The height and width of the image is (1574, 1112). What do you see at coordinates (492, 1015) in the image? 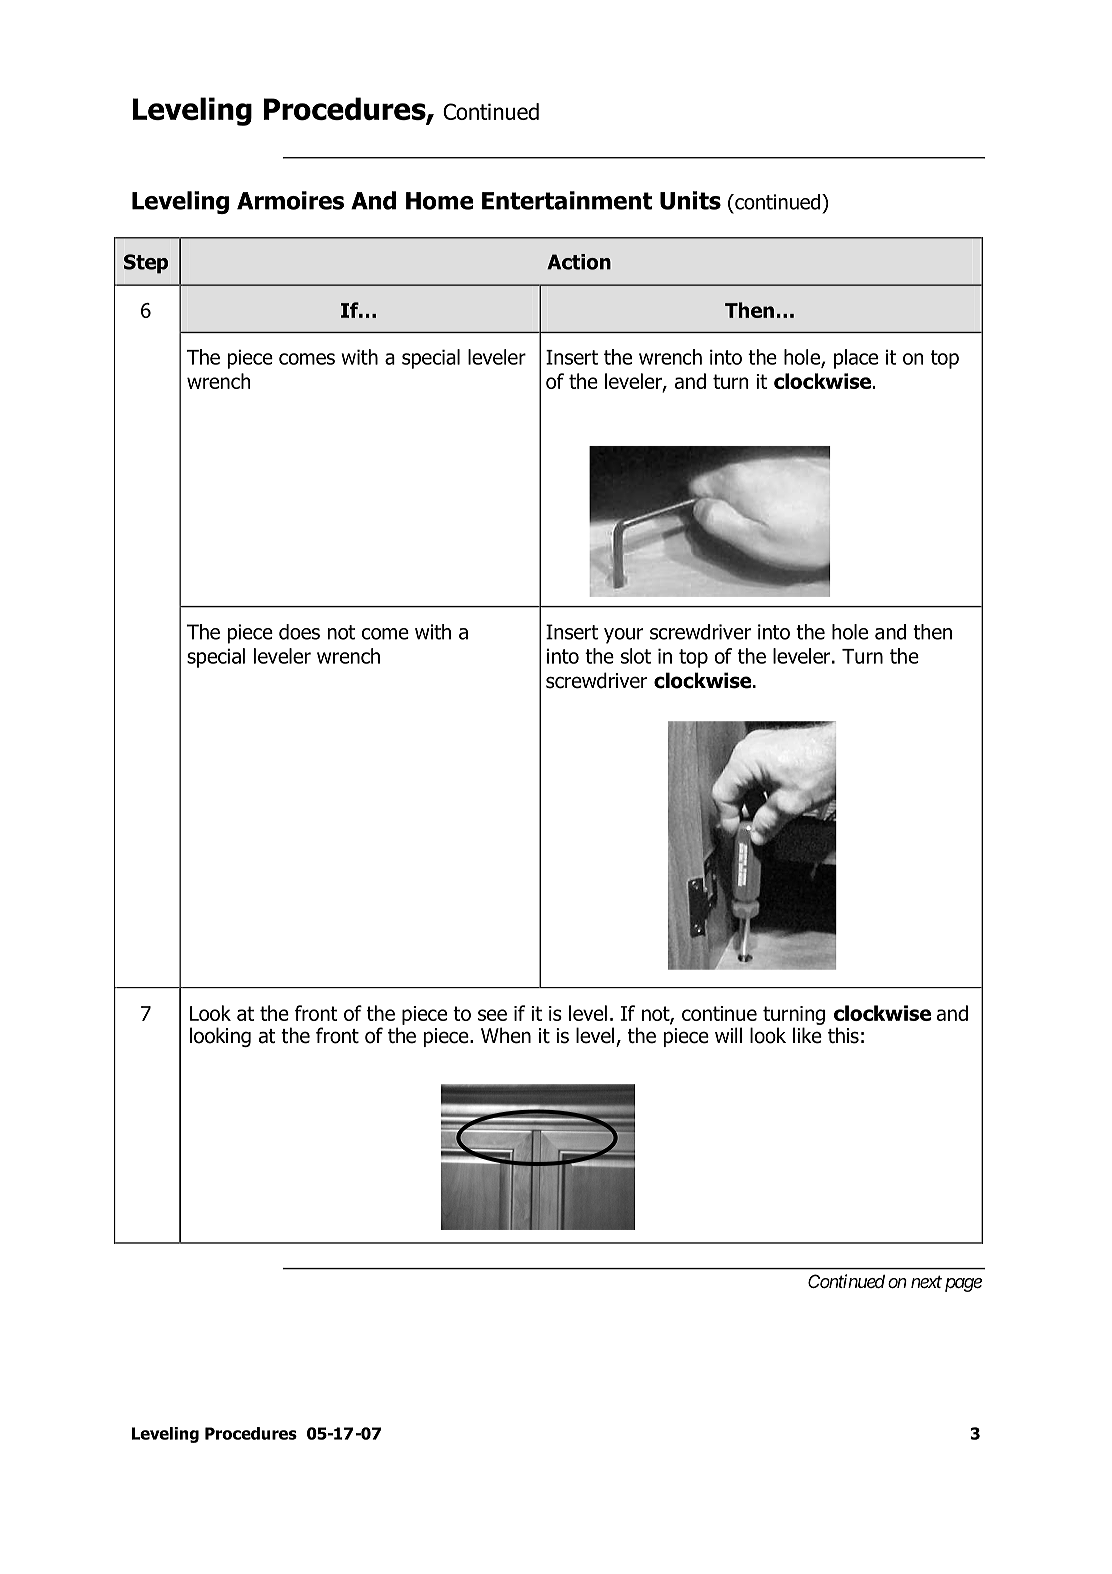
I see `see` at bounding box center [492, 1015].
